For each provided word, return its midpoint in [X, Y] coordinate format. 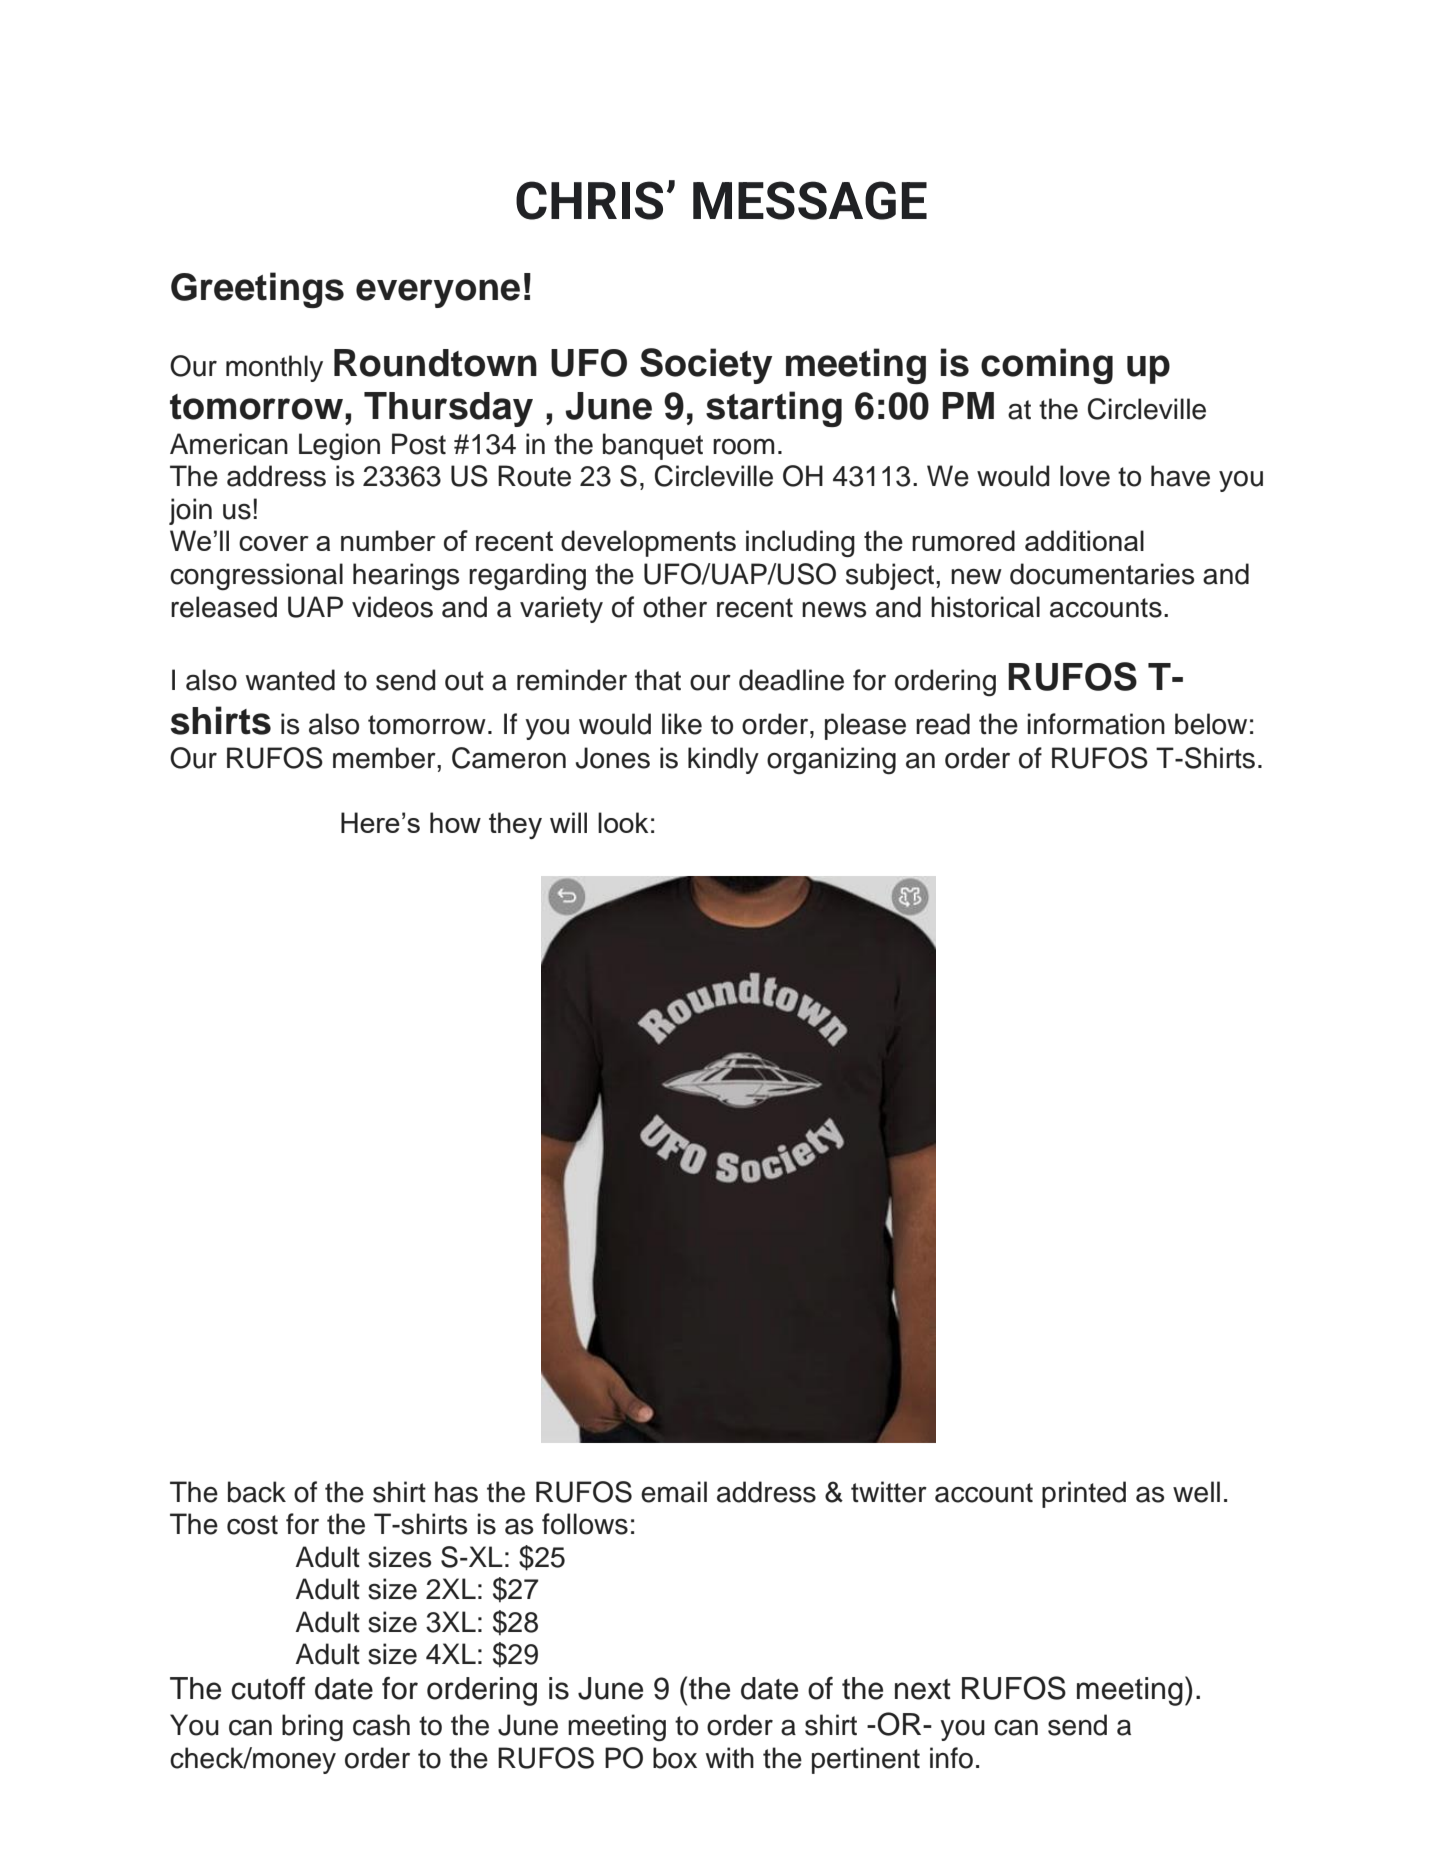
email [674, 1492]
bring [312, 1728]
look [623, 822]
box [675, 1758]
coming [1047, 366]
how [455, 822]
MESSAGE [810, 200]
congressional [256, 577]
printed [1084, 1494]
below [1211, 724]
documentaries [1102, 574]
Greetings [257, 290]
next [923, 1689]
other [675, 607]
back [257, 1492]
